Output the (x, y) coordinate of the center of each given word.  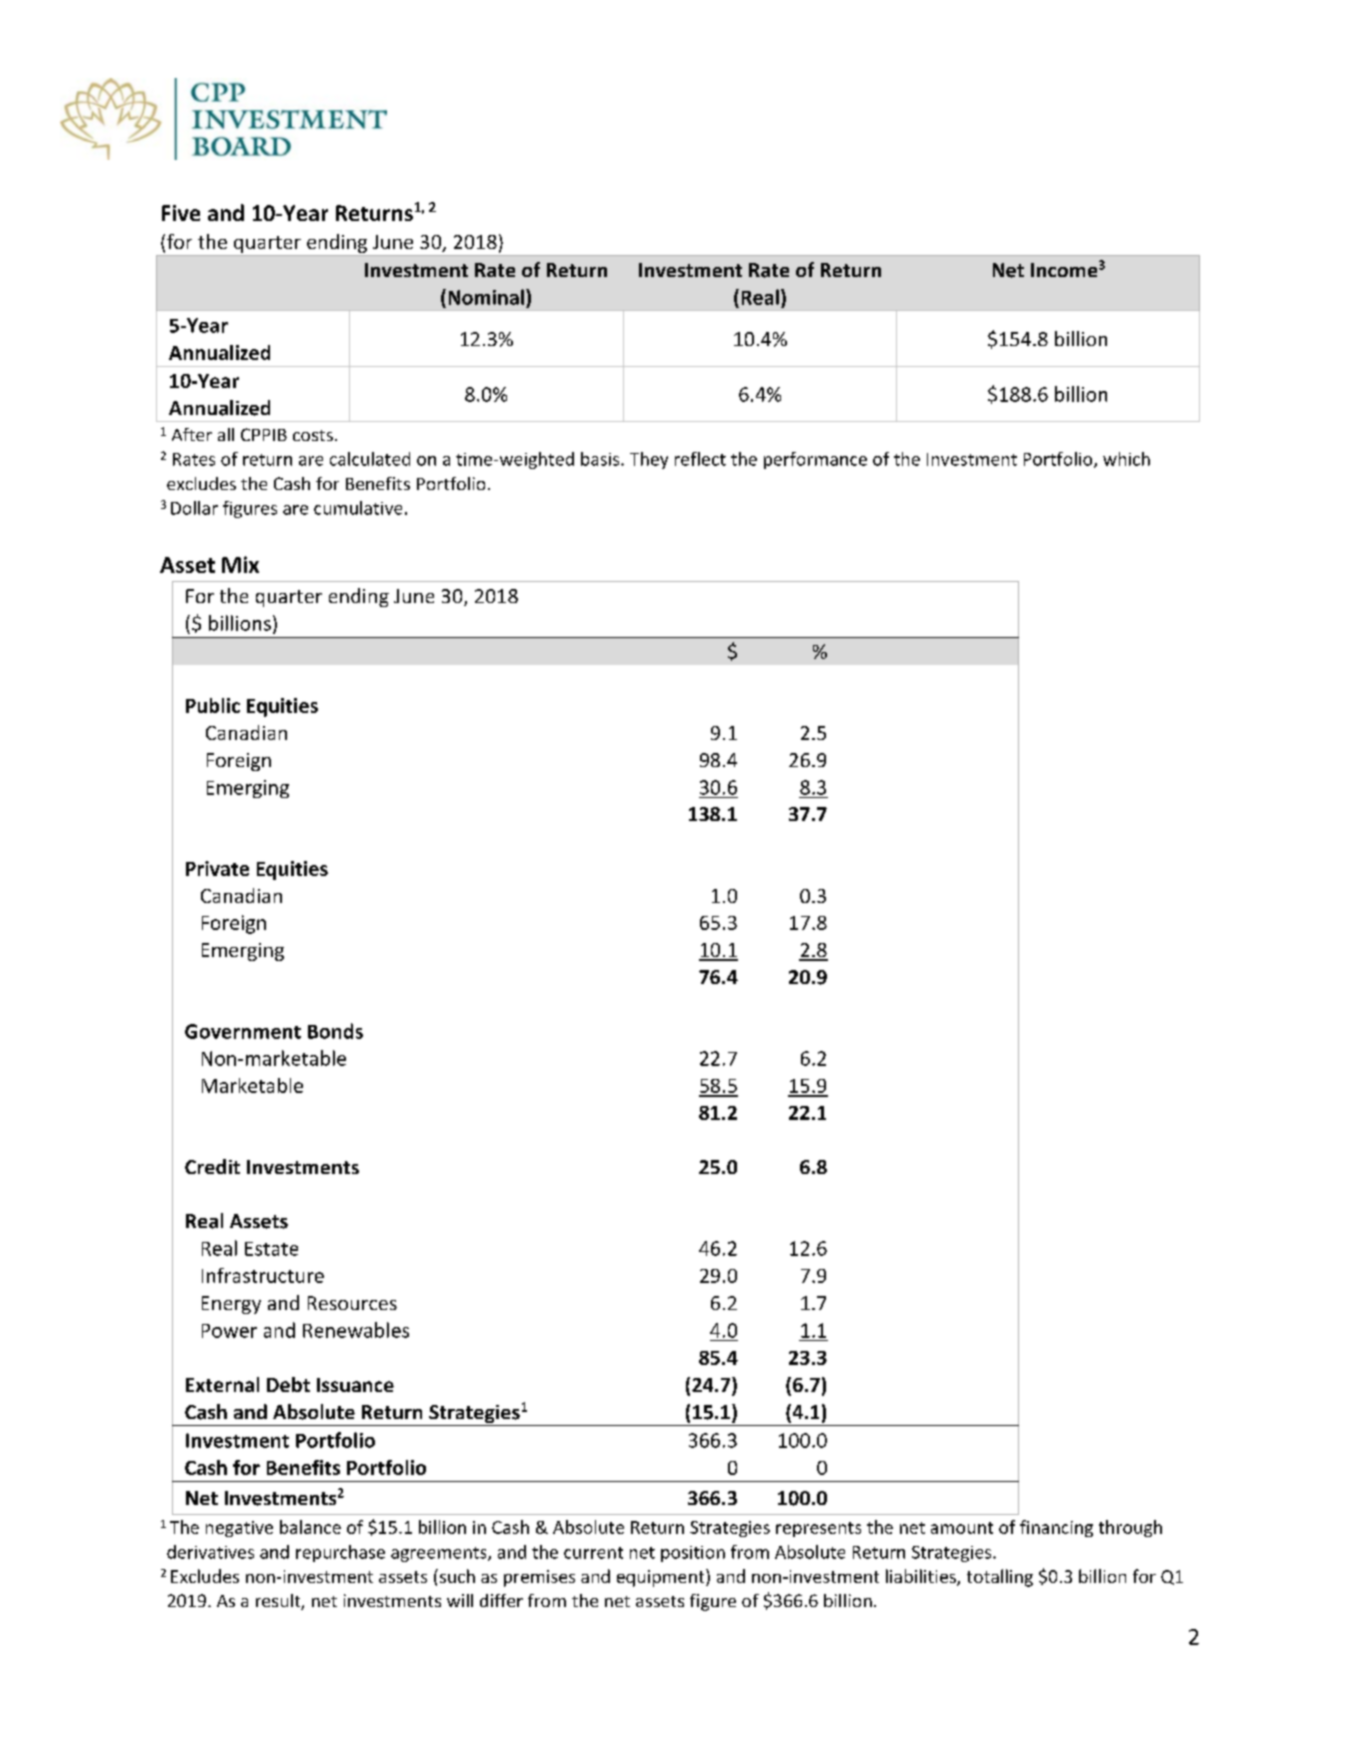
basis (601, 459)
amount (962, 1528)
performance (815, 460)
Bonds (335, 1031)
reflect (700, 459)
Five (181, 213)
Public (213, 705)
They (649, 460)
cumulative (358, 508)
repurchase (340, 1553)
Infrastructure (263, 1275)
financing (1056, 1528)
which (1126, 459)
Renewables (356, 1330)
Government (243, 1031)
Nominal (488, 297)
